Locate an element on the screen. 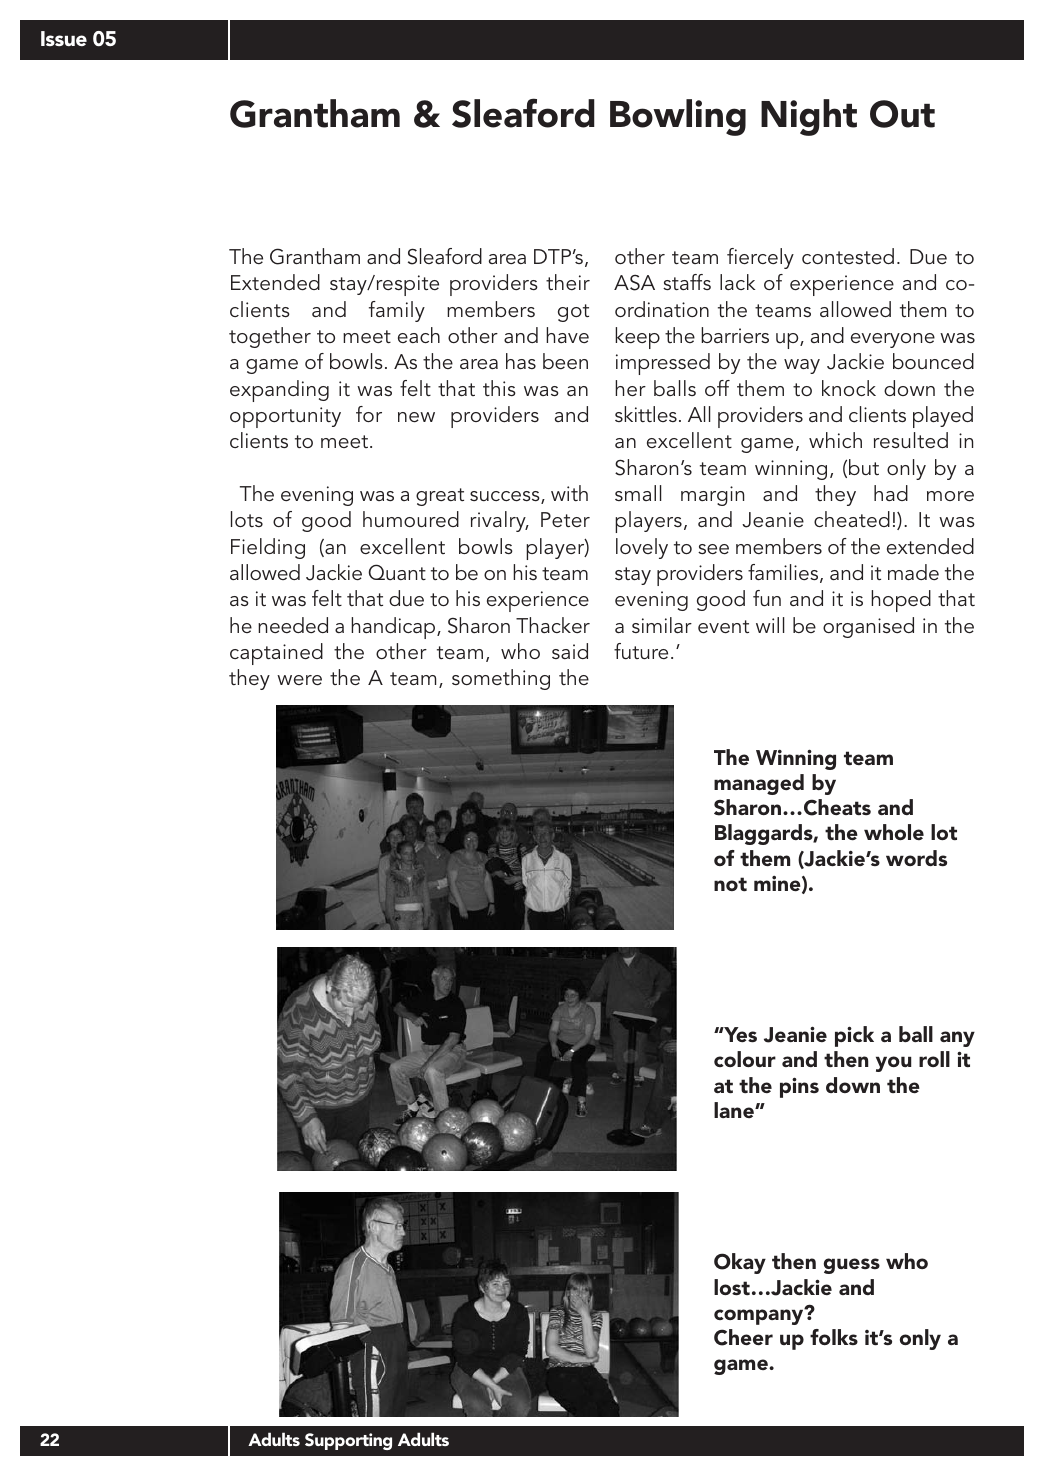 The image size is (1044, 1476). Supporting is located at coordinates (348, 1441).
